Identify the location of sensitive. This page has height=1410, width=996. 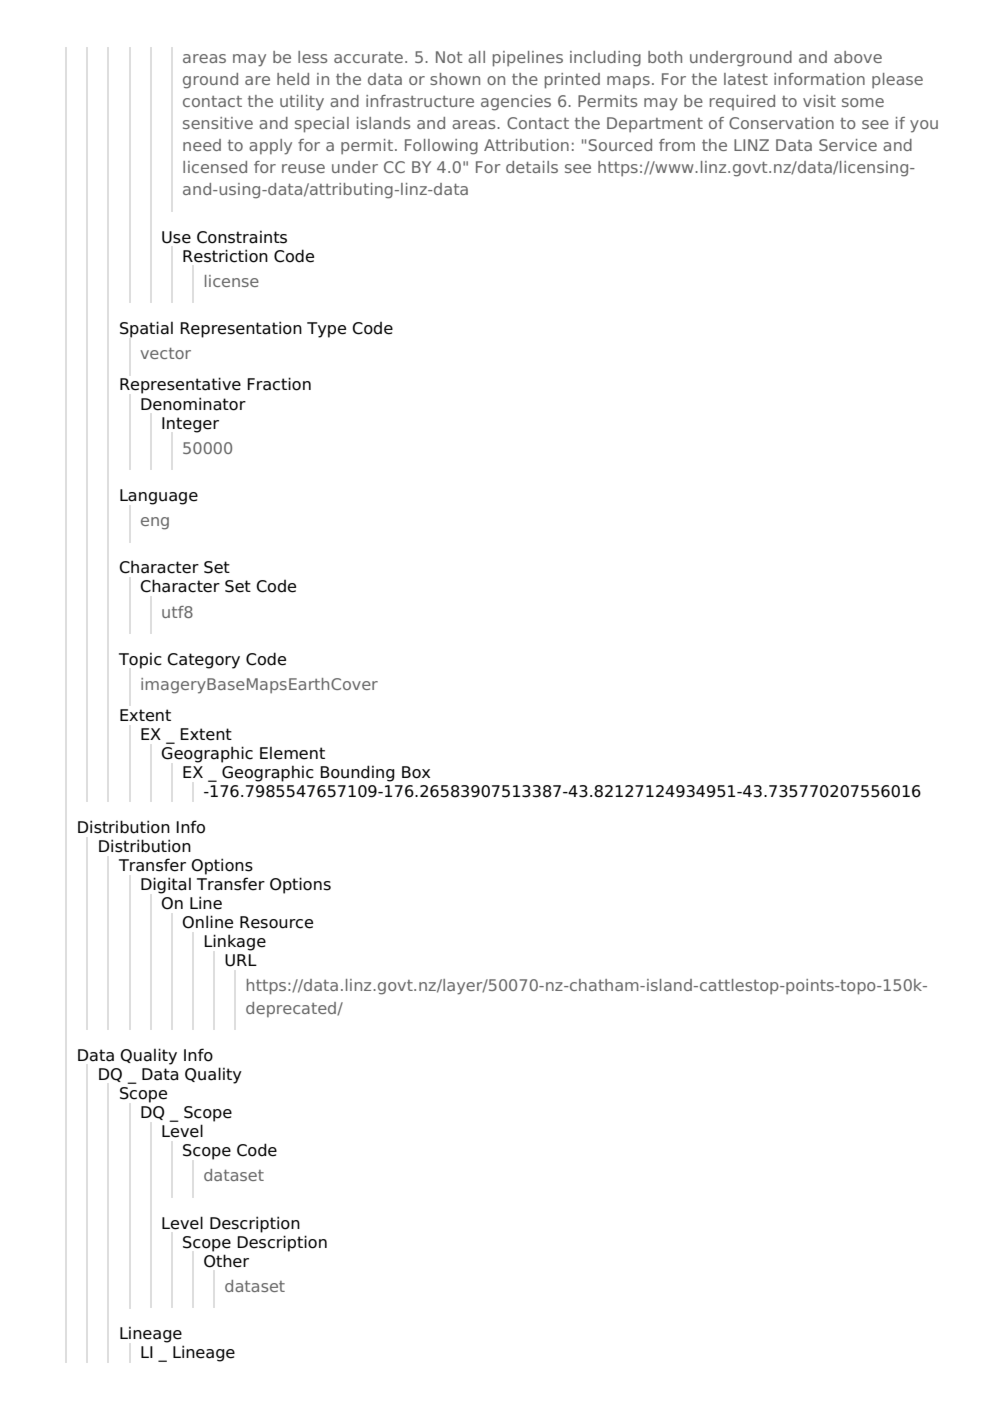
(218, 123).
